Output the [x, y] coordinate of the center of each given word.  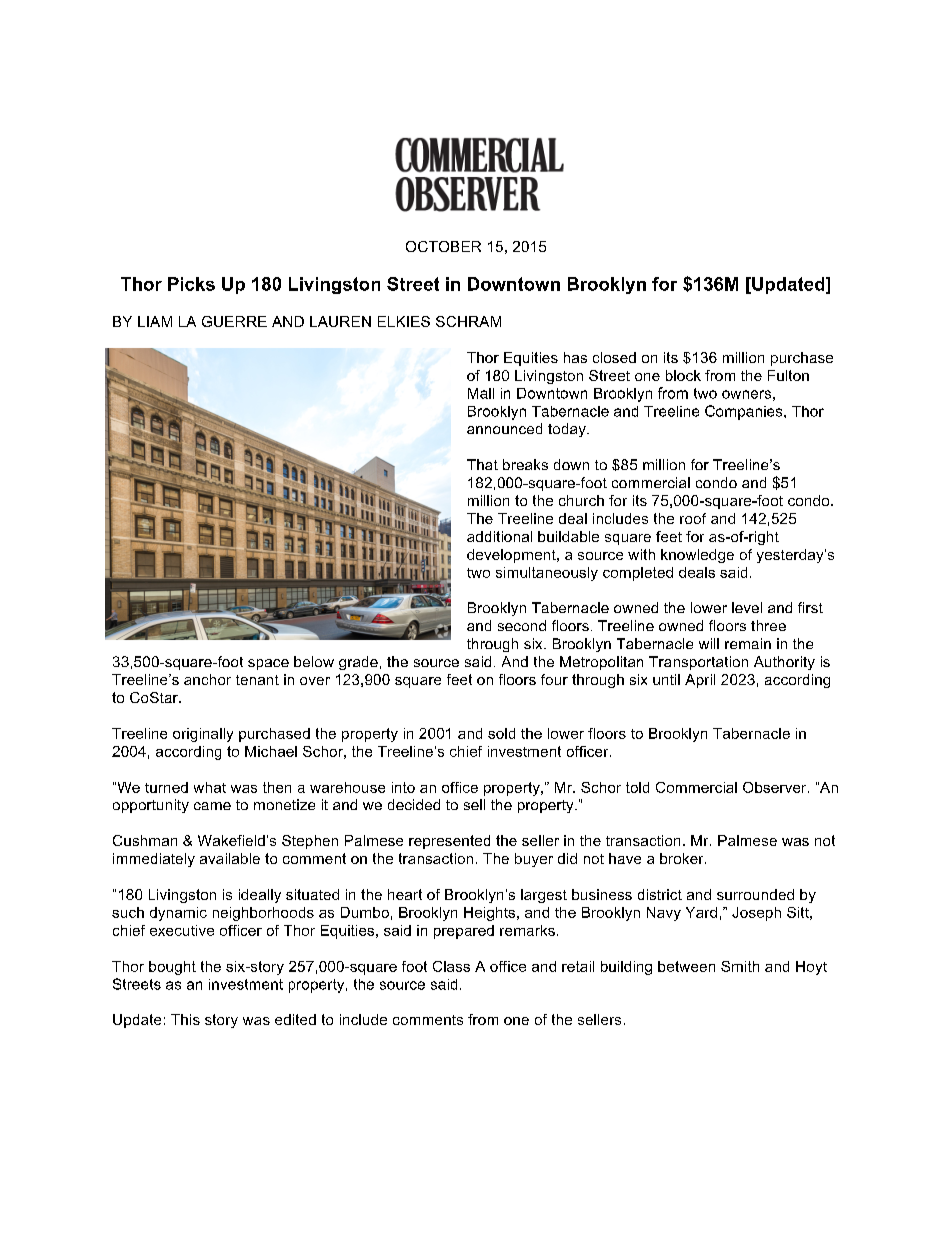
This [185, 1019]
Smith [740, 966]
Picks [191, 284]
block [683, 375]
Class [451, 966]
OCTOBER [443, 246]
